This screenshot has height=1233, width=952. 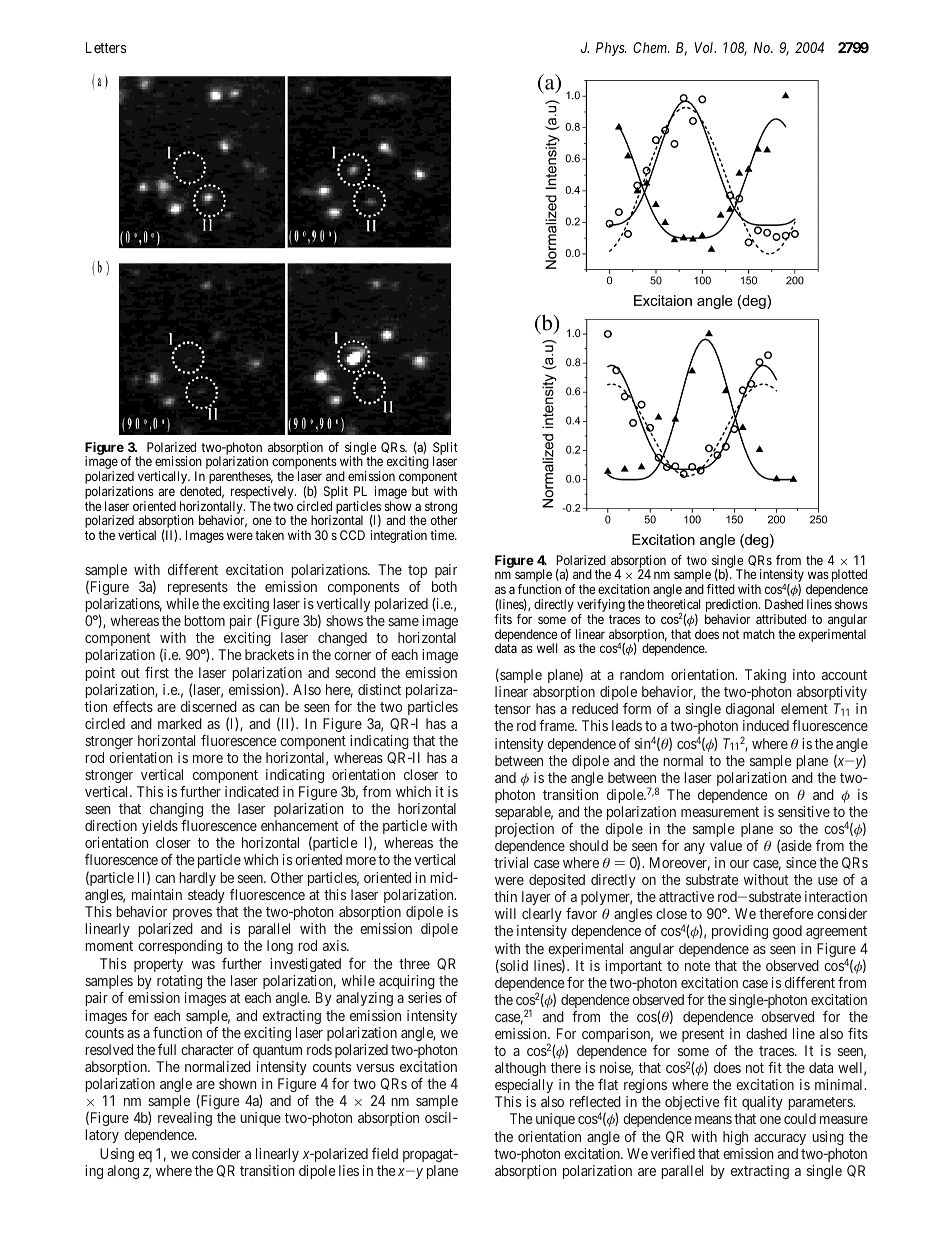 I want to click on accuracy, so click(x=780, y=1139).
